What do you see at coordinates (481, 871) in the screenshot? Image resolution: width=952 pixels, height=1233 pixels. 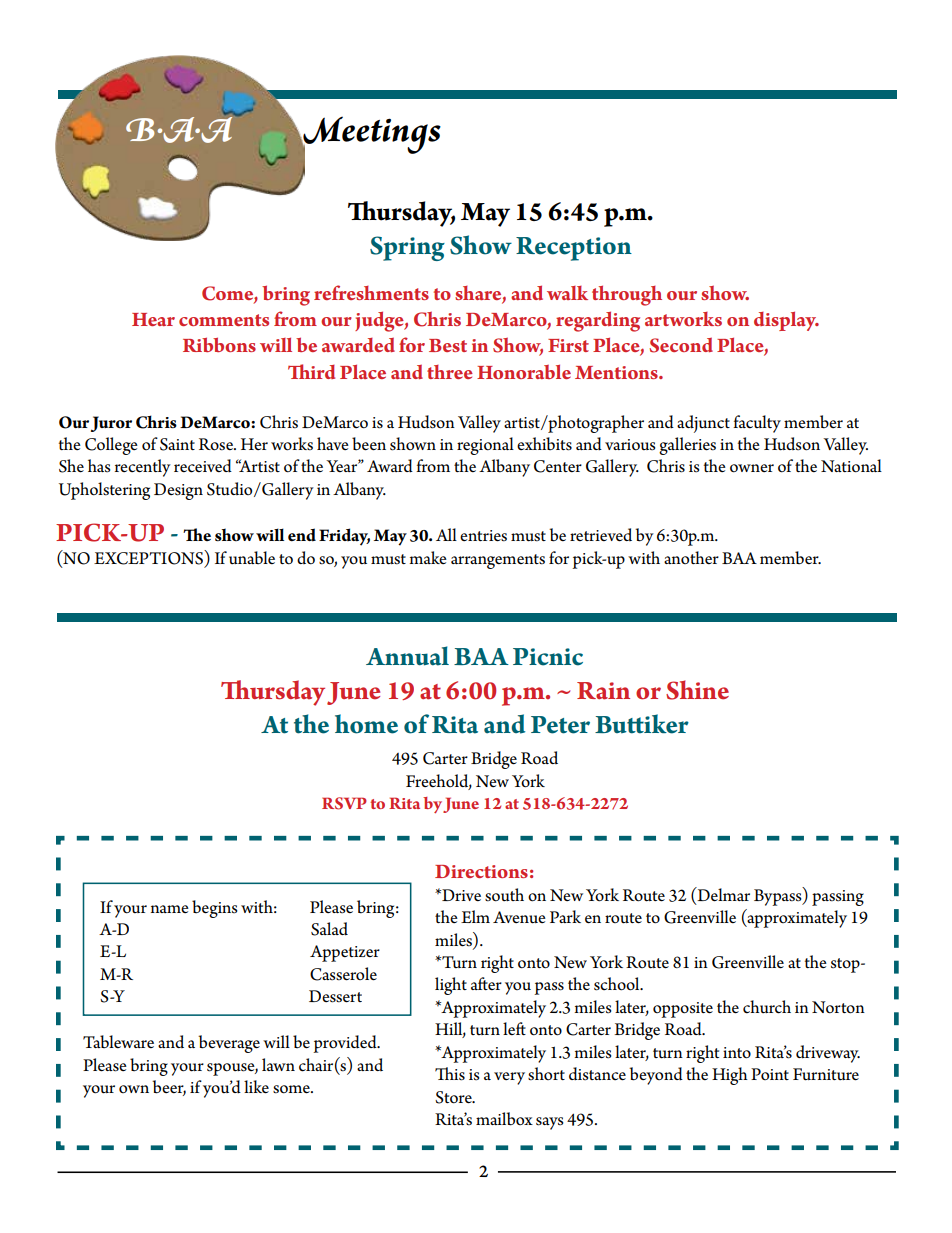 I see `Directions` at bounding box center [481, 871].
